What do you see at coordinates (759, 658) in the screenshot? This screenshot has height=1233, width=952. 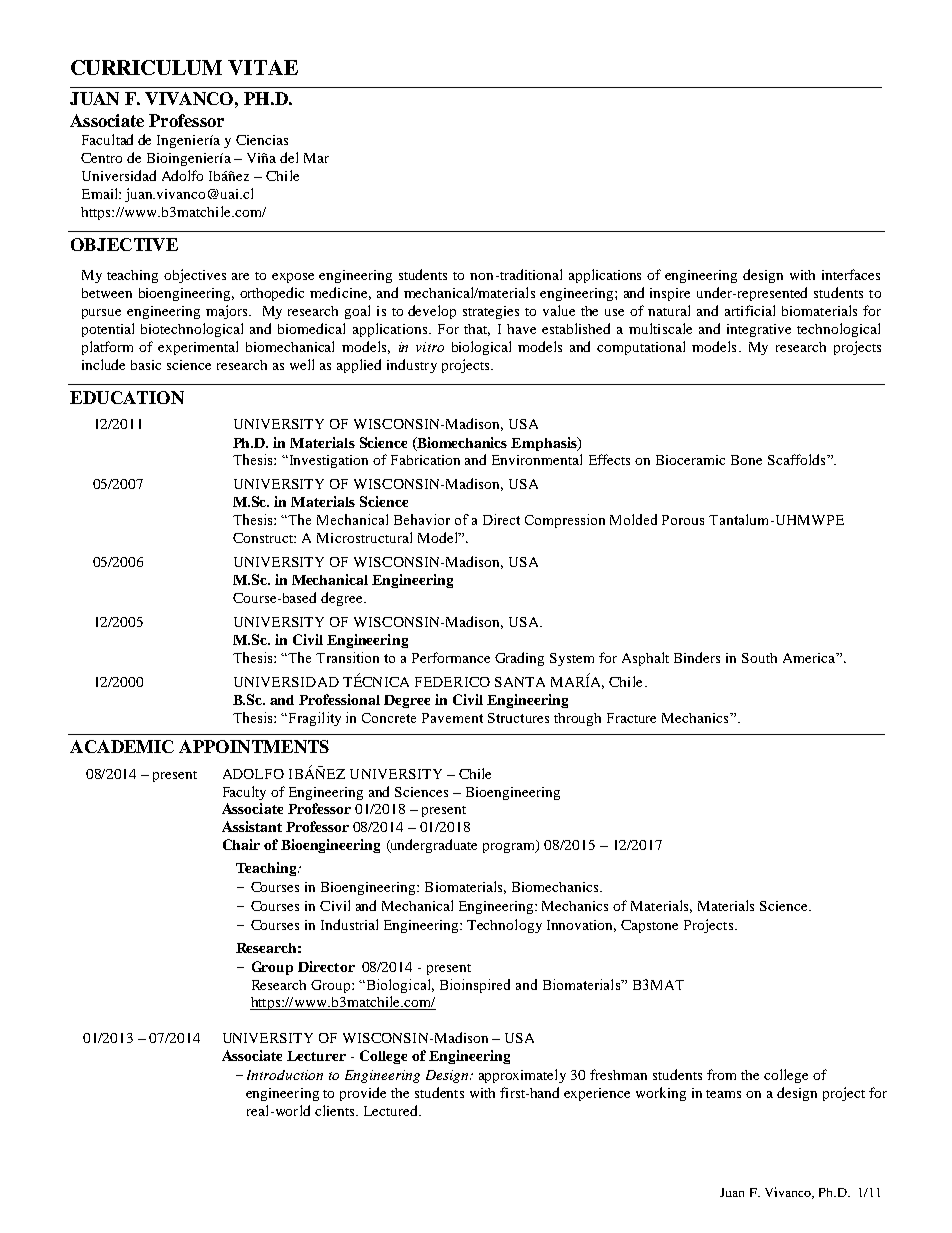 I see `South` at bounding box center [759, 658].
